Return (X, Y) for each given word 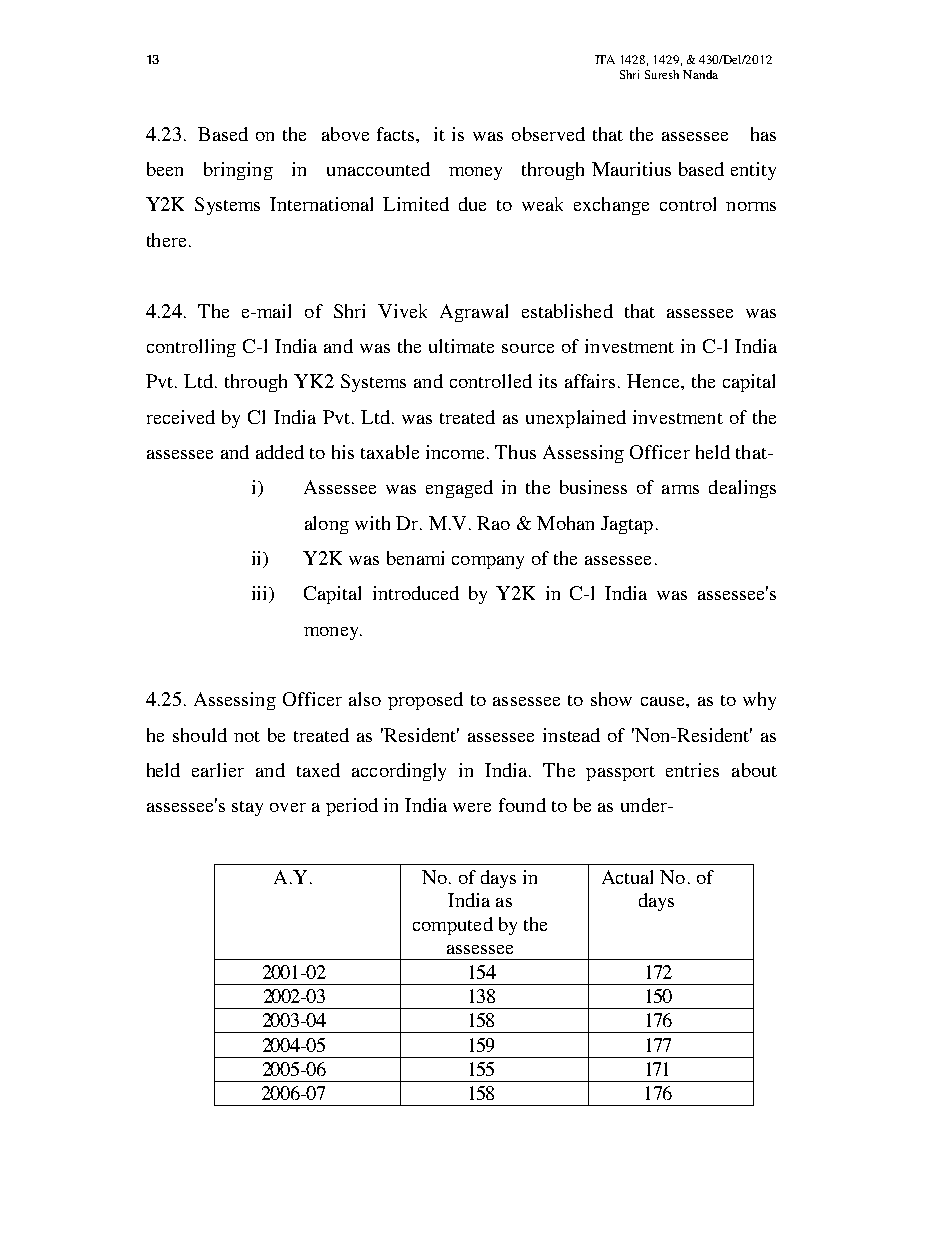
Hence (654, 381)
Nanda (700, 74)
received (181, 417)
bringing (238, 171)
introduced (416, 593)
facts (397, 134)
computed (453, 926)
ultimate (461, 346)
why (759, 701)
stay (247, 808)
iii (261, 594)
